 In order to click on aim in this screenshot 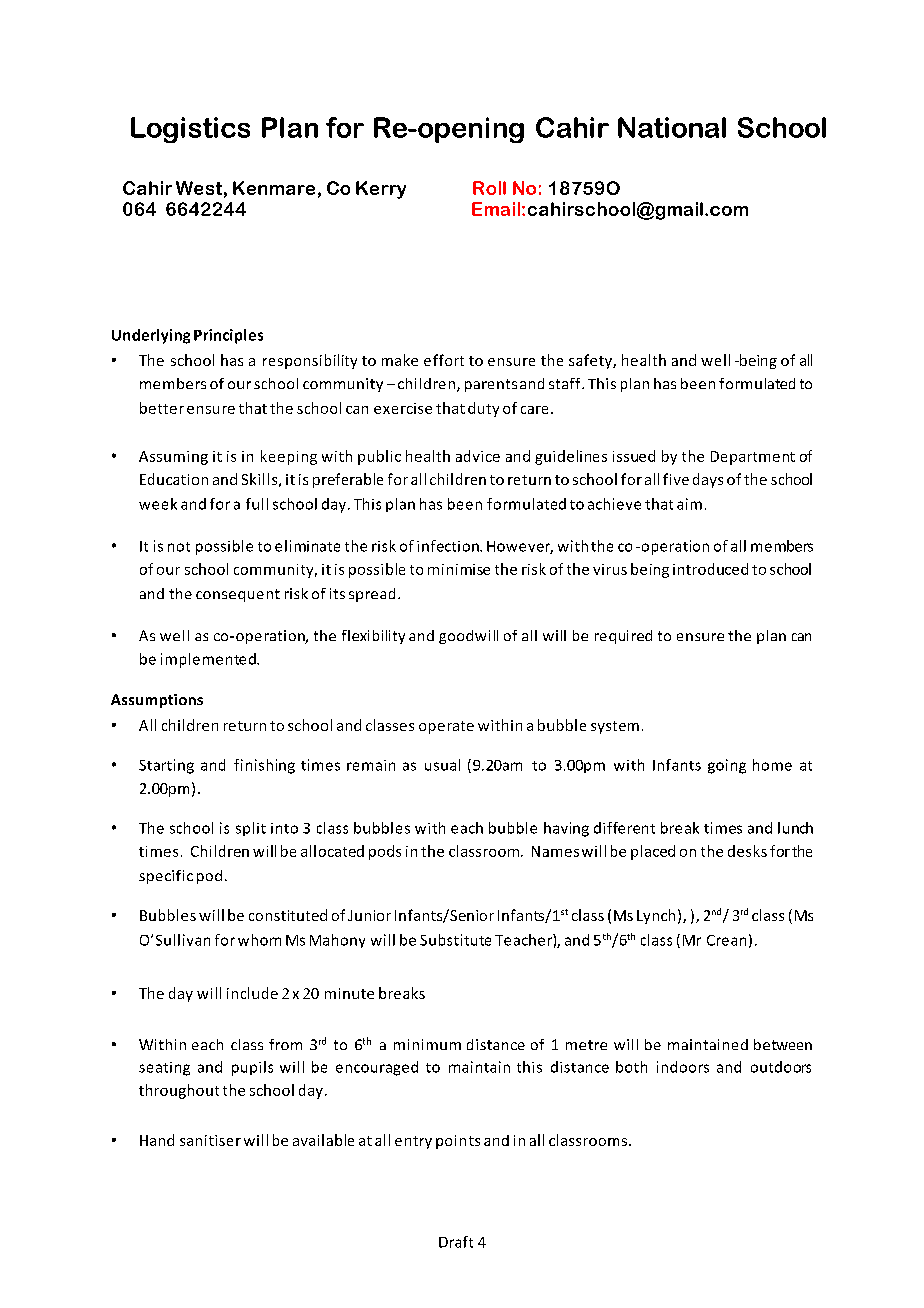, I will do `click(689, 504)`.
